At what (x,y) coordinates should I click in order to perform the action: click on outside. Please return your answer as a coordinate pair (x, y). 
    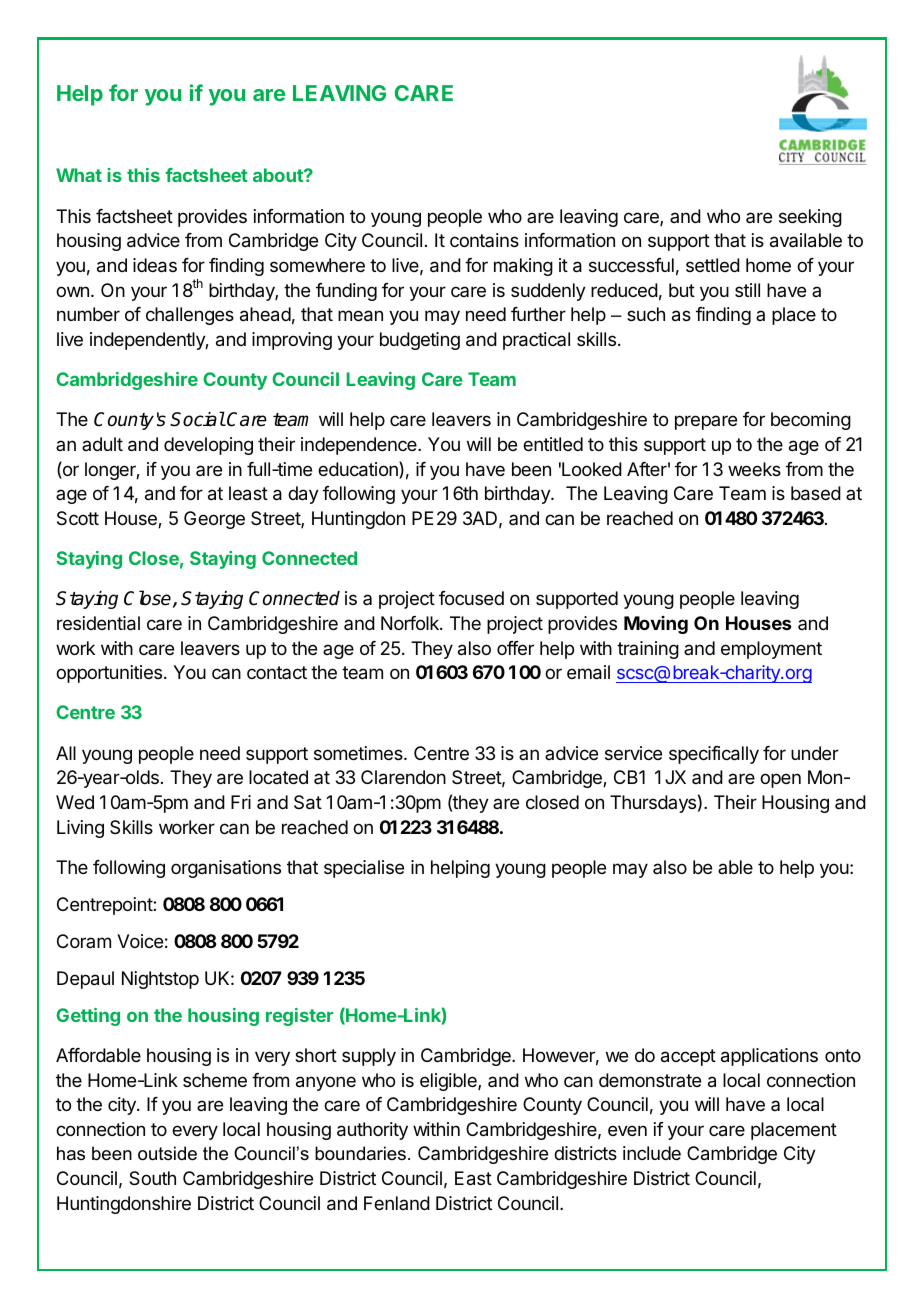
    Looking at the image, I should click on (167, 1153).
